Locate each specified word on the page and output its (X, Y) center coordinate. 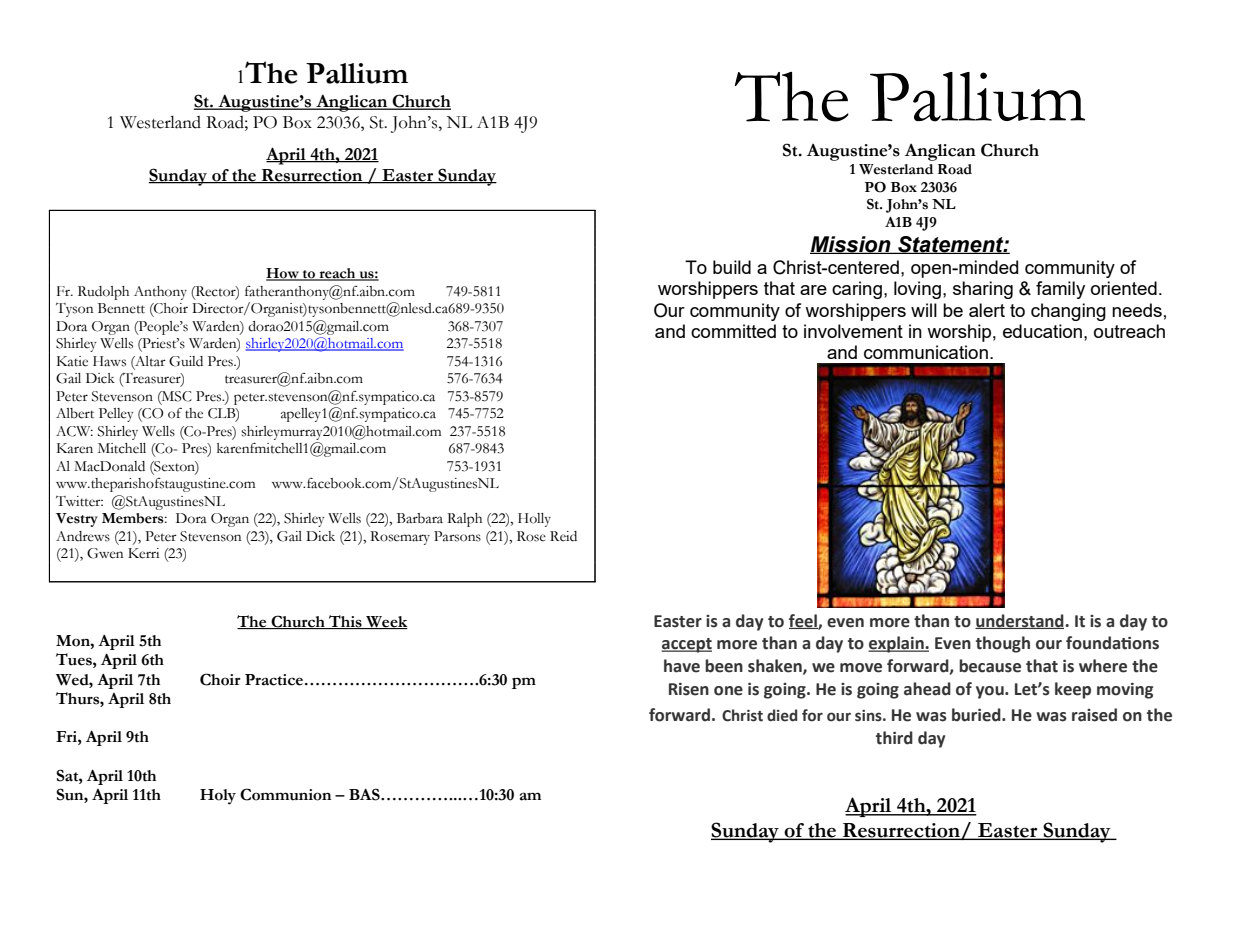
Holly (534, 520)
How (283, 274)
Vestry (77, 520)
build (732, 267)
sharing (983, 290)
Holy (218, 797)
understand (1020, 621)
